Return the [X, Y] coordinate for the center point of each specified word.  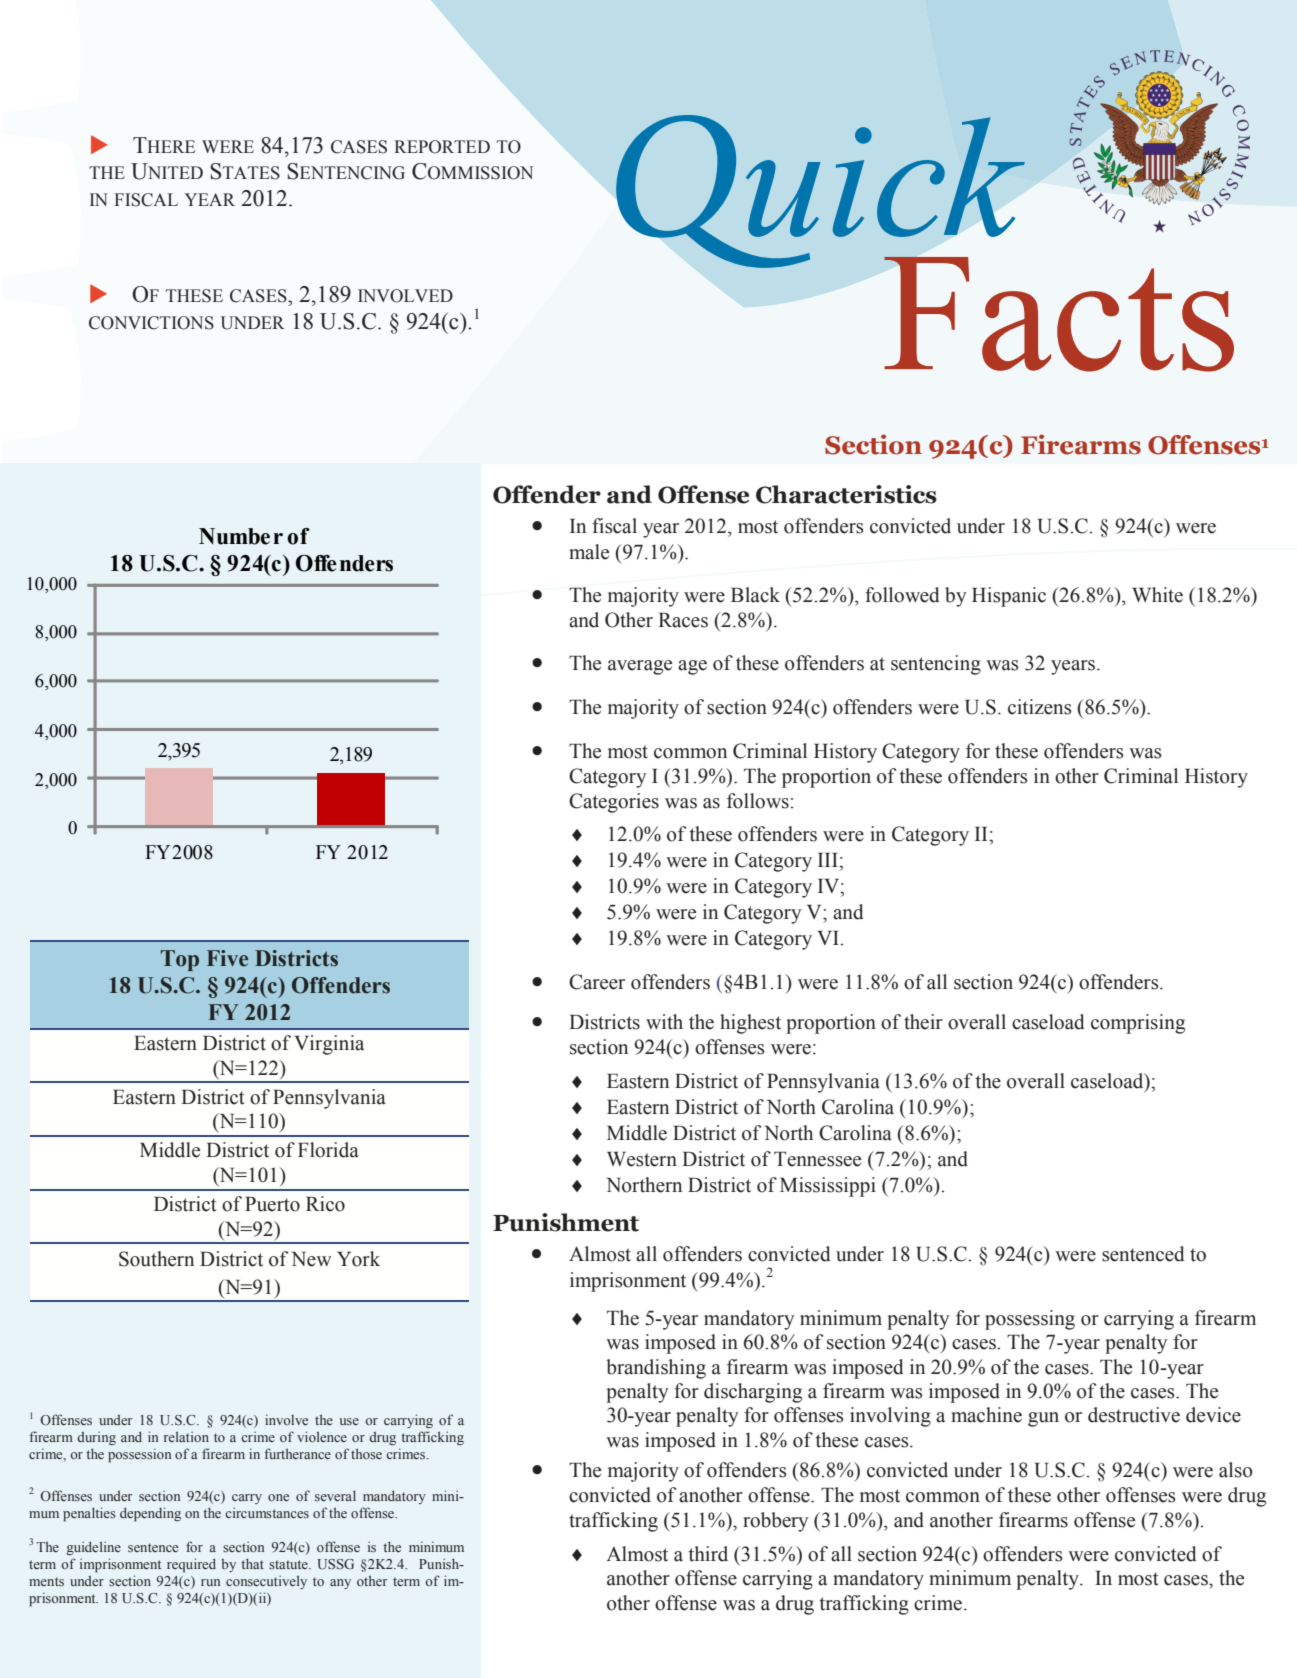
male [589, 552]
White [1157, 595]
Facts [1059, 314]
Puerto [272, 1204]
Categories [614, 803]
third [708, 1554]
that [252, 1563]
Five [227, 958]
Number [241, 536]
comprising [1138, 1024]
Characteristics [846, 494]
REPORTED [442, 147]
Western [642, 1159]
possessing [1030, 1320]
